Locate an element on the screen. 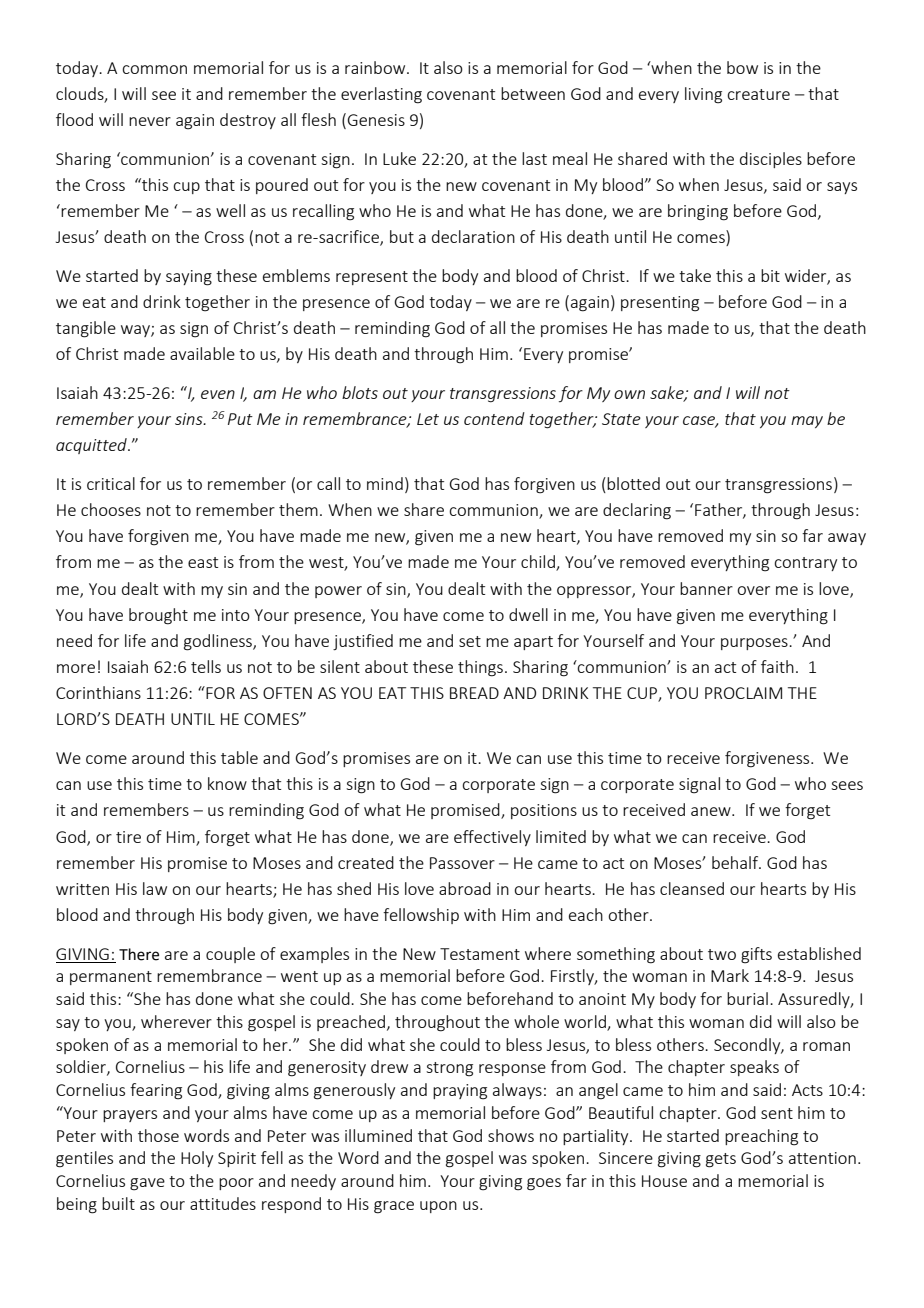 Image resolution: width=924 pixels, height=1308 pixels. anew is located at coordinates (712, 811).
